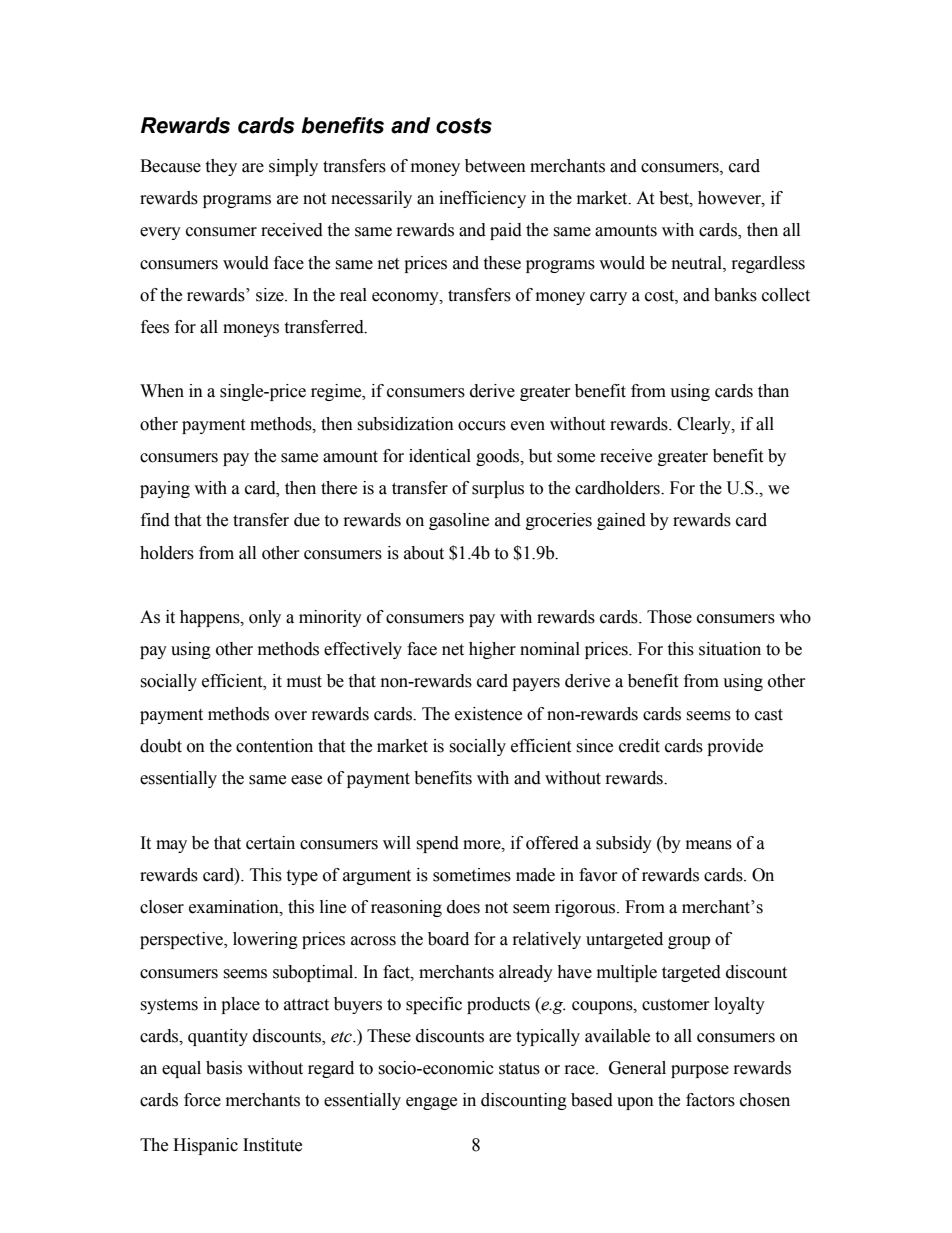 This page has width=952, height=1233. What do you see at coordinates (705, 425) in the page?
I see `Clearly` at bounding box center [705, 425].
